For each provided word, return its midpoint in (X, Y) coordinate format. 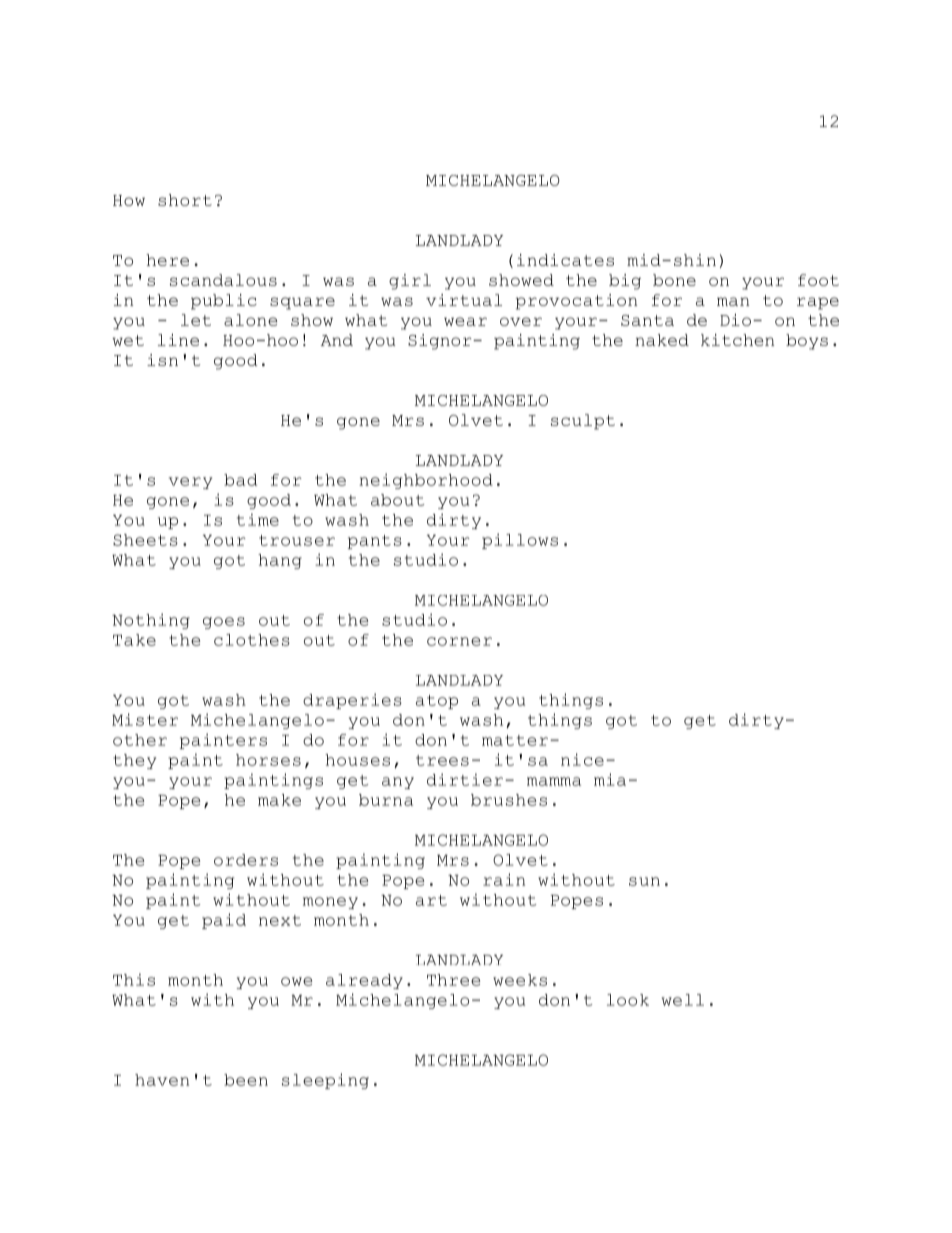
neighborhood (426, 481)
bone (674, 280)
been (246, 1080)
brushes (509, 800)
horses (268, 760)
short (185, 200)
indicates (565, 260)
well (683, 1000)
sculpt (583, 422)
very (190, 483)
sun (644, 881)
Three (453, 980)
